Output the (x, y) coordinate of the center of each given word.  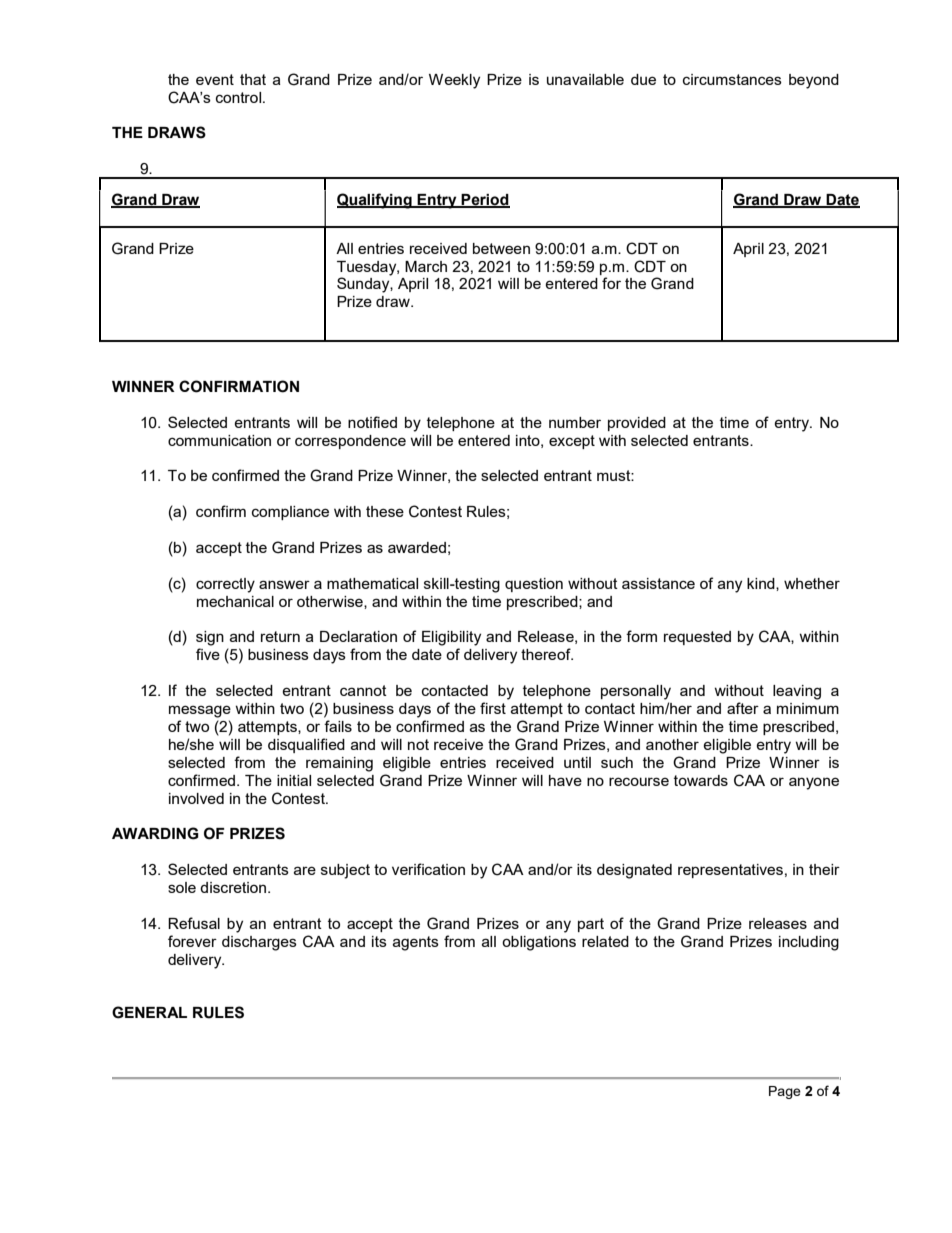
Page (785, 1092)
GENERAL (149, 1012)
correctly (225, 585)
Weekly (454, 81)
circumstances (732, 79)
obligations (539, 943)
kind (762, 584)
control (240, 97)
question (534, 585)
